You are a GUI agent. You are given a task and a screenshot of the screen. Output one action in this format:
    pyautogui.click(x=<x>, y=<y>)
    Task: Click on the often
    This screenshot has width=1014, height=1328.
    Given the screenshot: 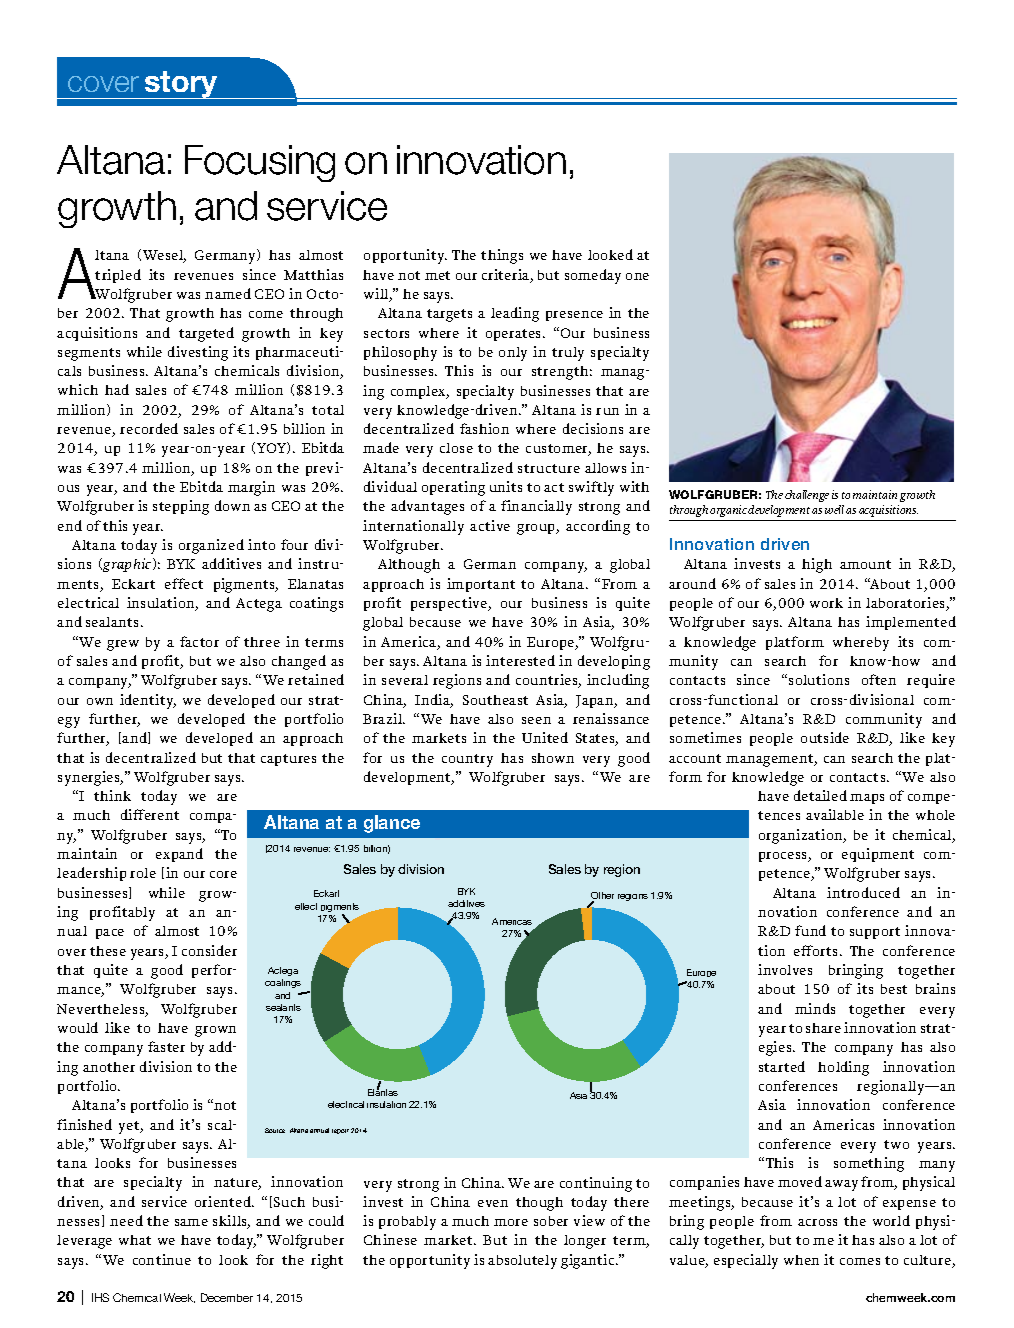 What is the action you would take?
    pyautogui.click(x=879, y=679)
